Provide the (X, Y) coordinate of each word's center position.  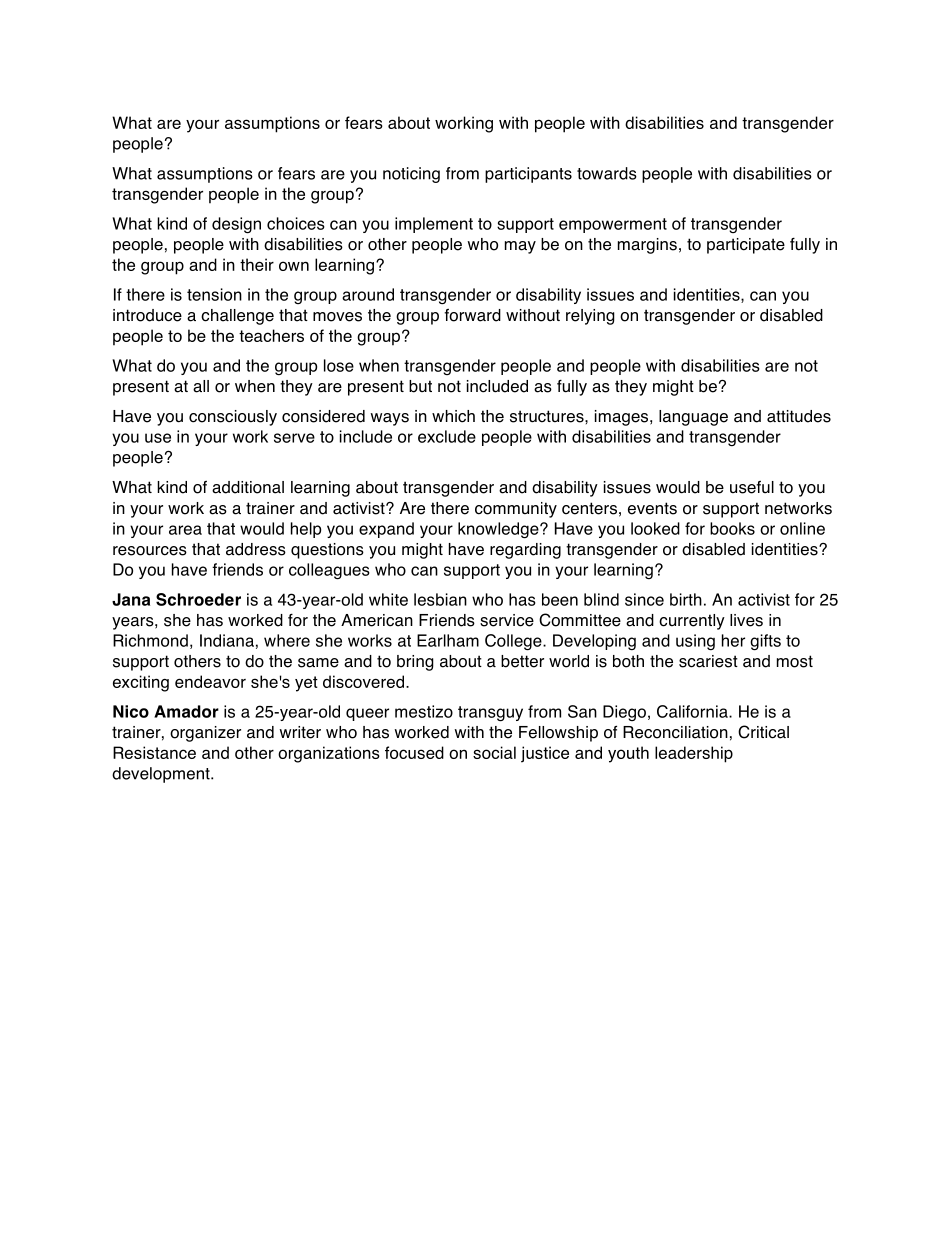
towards (607, 173)
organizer (205, 734)
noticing (411, 175)
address (256, 549)
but (420, 386)
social (494, 752)
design (236, 225)
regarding (525, 551)
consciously (233, 418)
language (693, 418)
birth (686, 599)
